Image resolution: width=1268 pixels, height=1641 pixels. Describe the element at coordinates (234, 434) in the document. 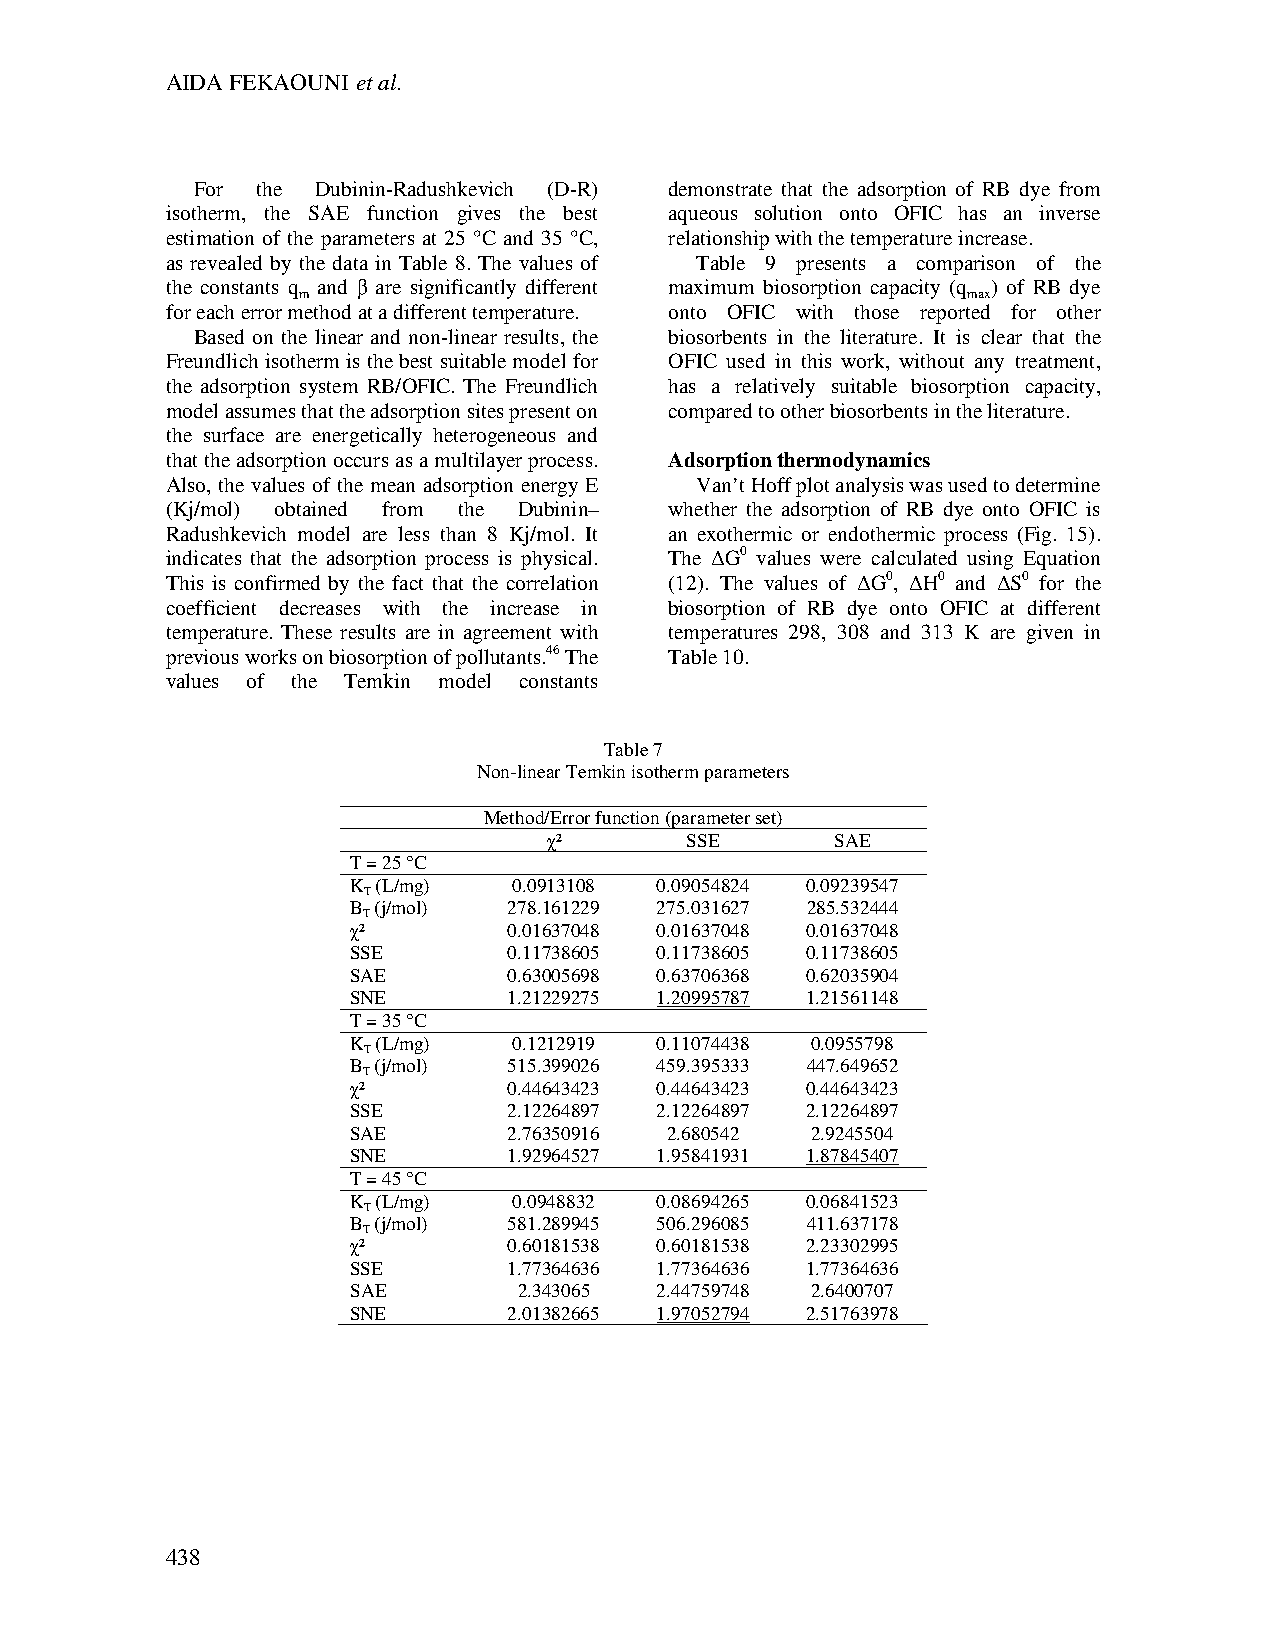

I see `surface` at that location.
